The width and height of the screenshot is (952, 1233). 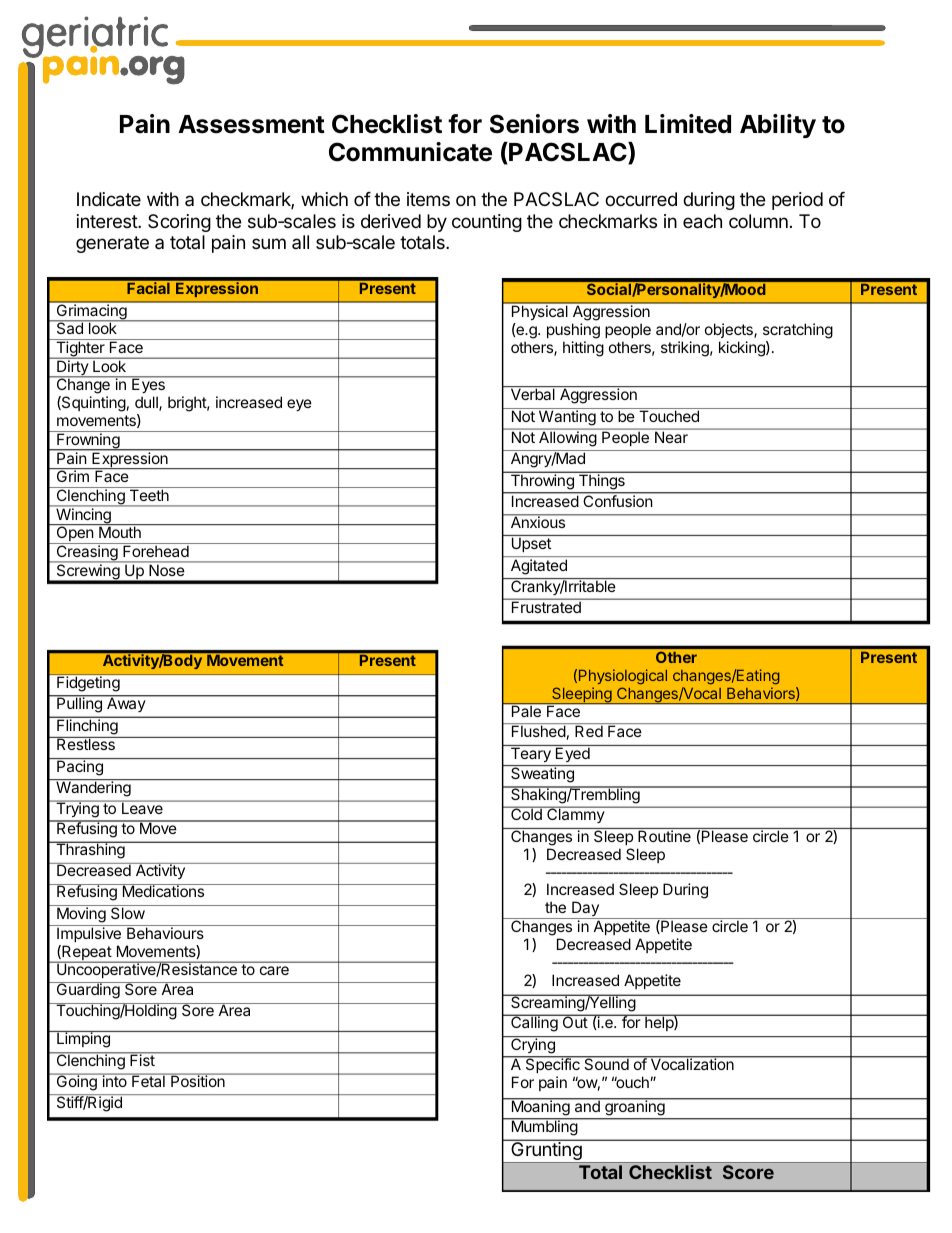 What do you see at coordinates (539, 731) in the screenshot?
I see `Flushed` at bounding box center [539, 731].
